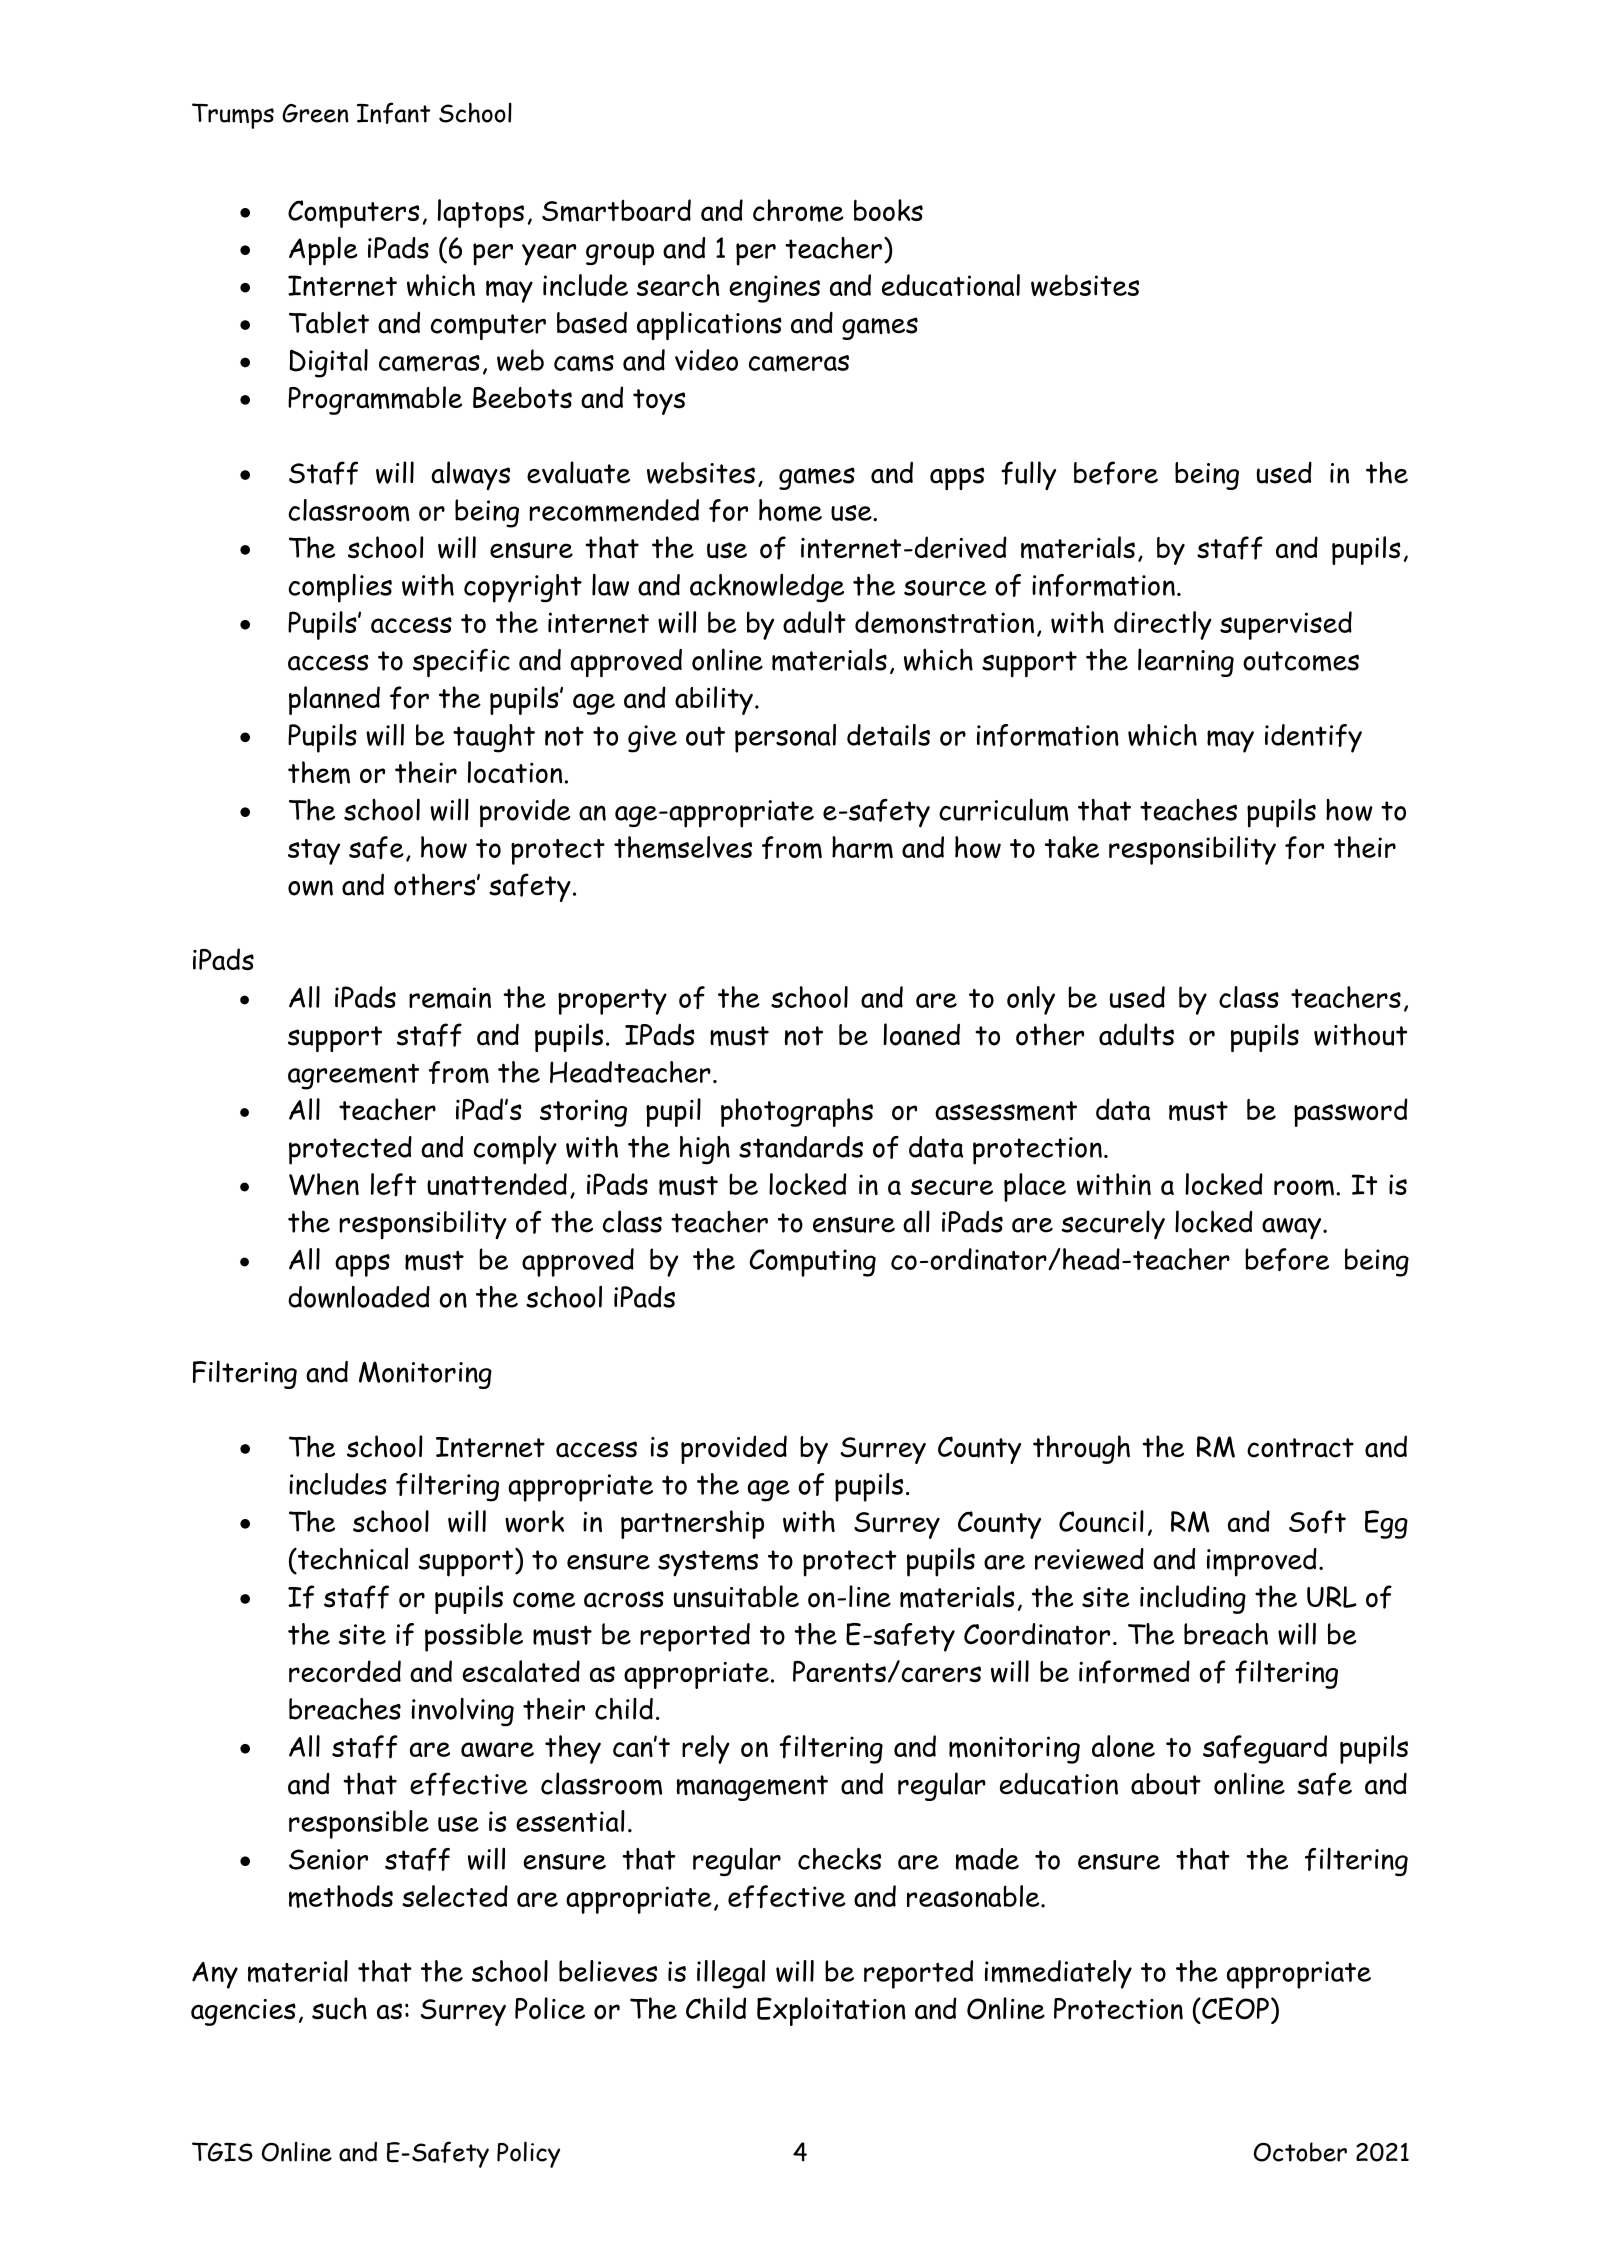 The width and height of the screenshot is (1600, 2263). What do you see at coordinates (1350, 1112) in the screenshot?
I see `password` at bounding box center [1350, 1112].
